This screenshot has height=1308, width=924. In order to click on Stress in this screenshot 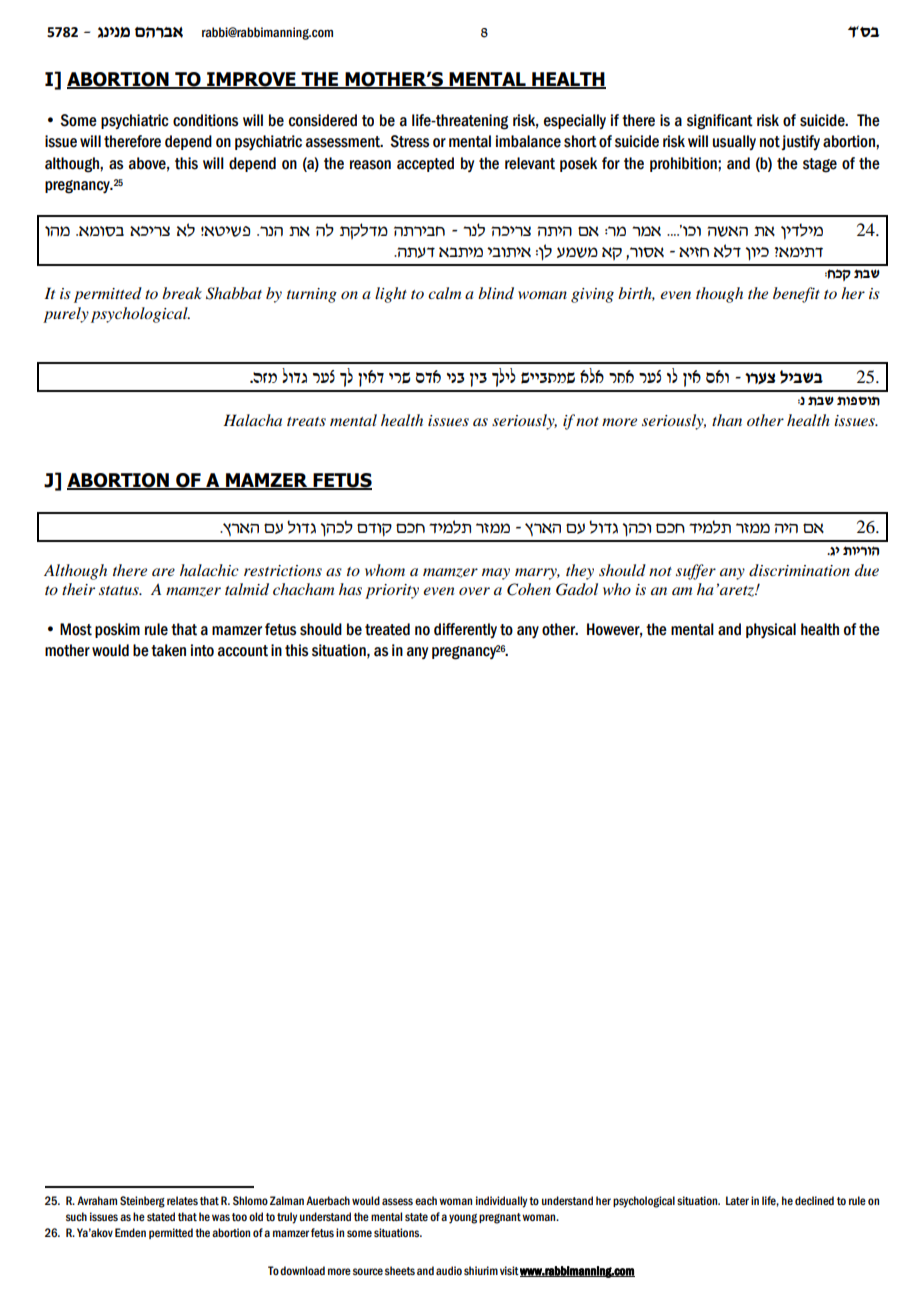, I will do `click(409, 141)`.
